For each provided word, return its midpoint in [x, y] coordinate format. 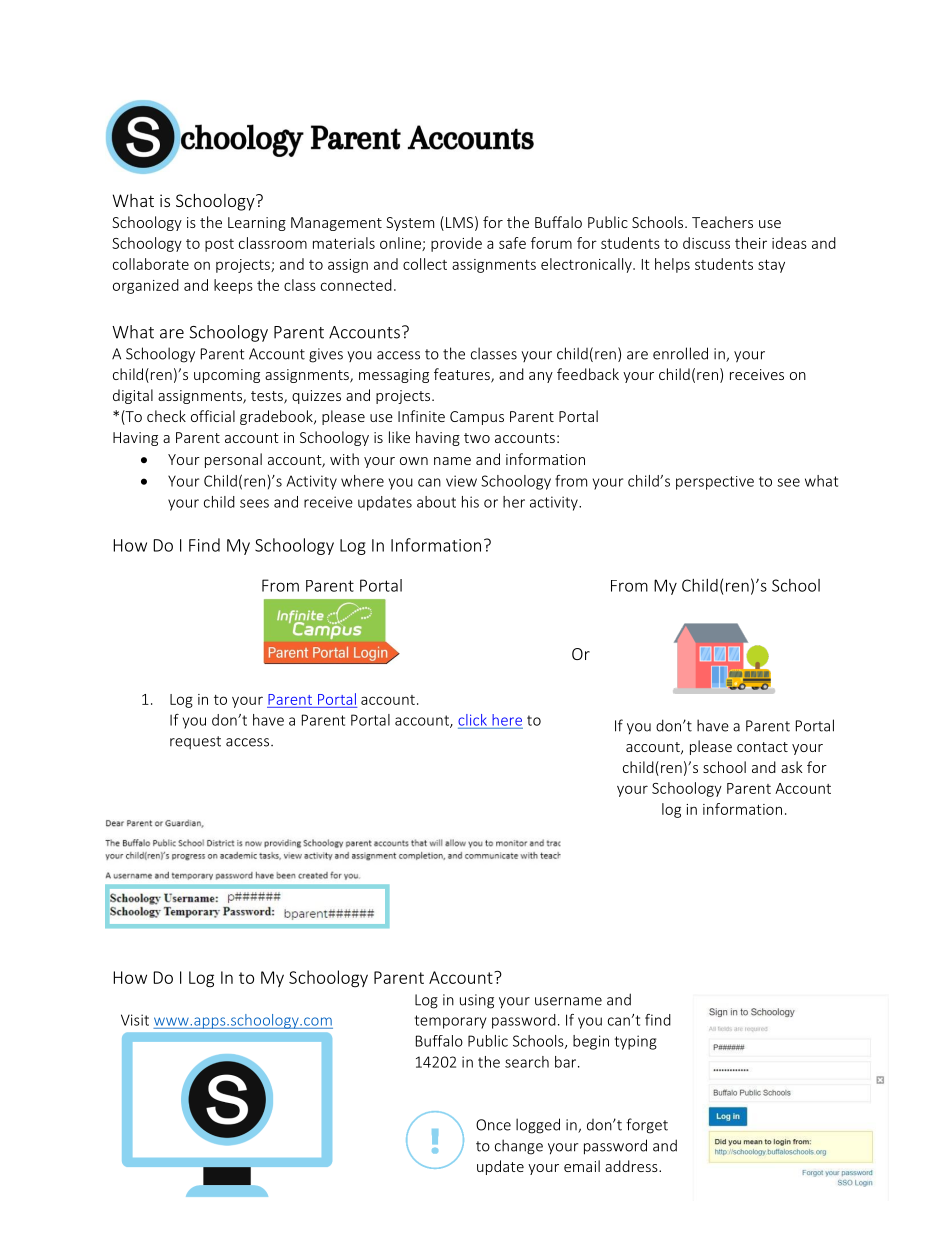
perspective [715, 483]
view [461, 481]
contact [762, 747]
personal [233, 460]
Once [493, 1125]
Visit [135, 1020]
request [195, 743]
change [519, 1147]
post [219, 245]
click [472, 720]
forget [647, 1126]
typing [636, 1042]
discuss [706, 243]
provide [456, 244]
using [477, 1001]
